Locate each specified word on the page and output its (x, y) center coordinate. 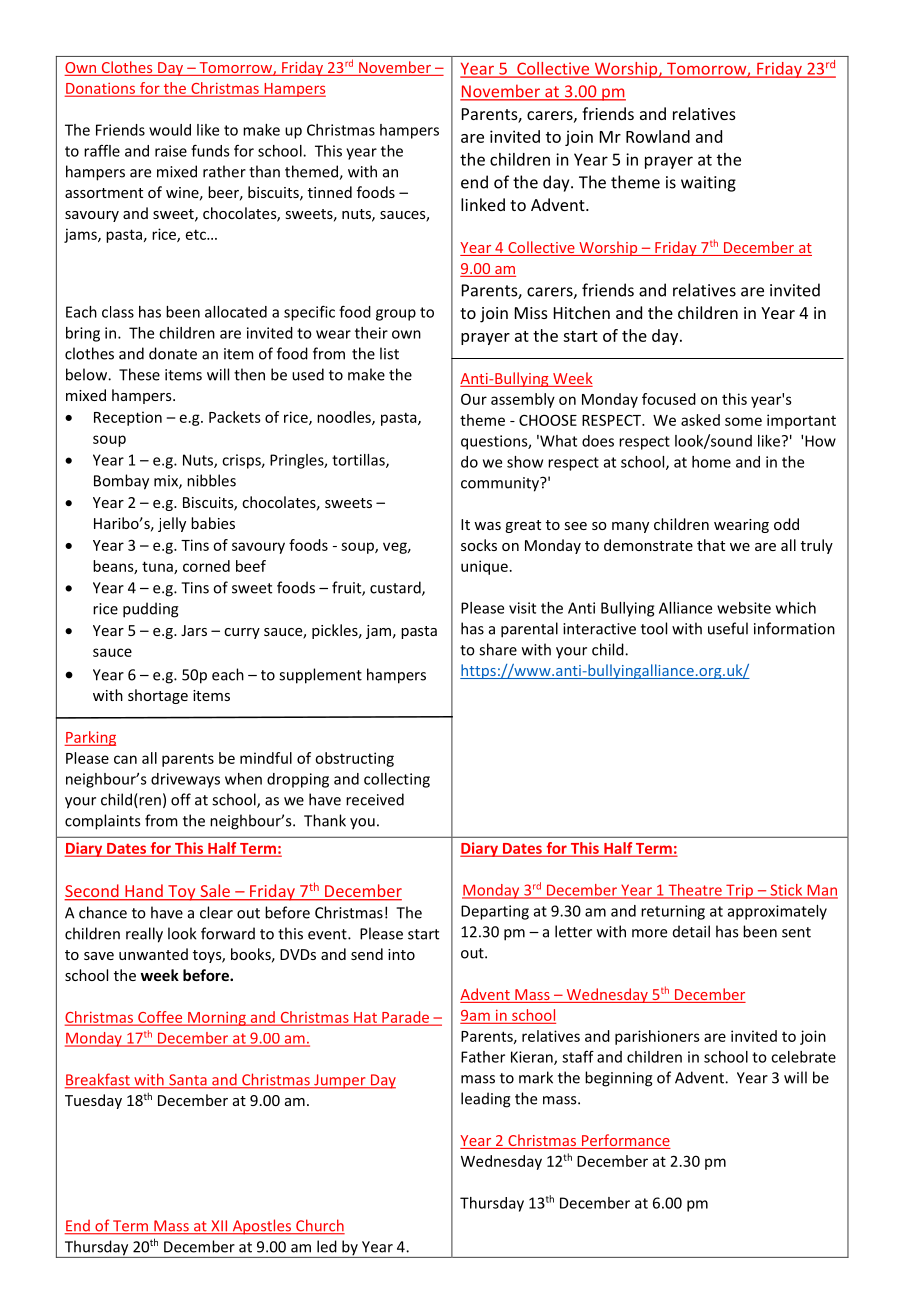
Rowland (658, 136)
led (327, 1246)
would (170, 130)
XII (219, 1227)
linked (483, 204)
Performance (625, 1141)
